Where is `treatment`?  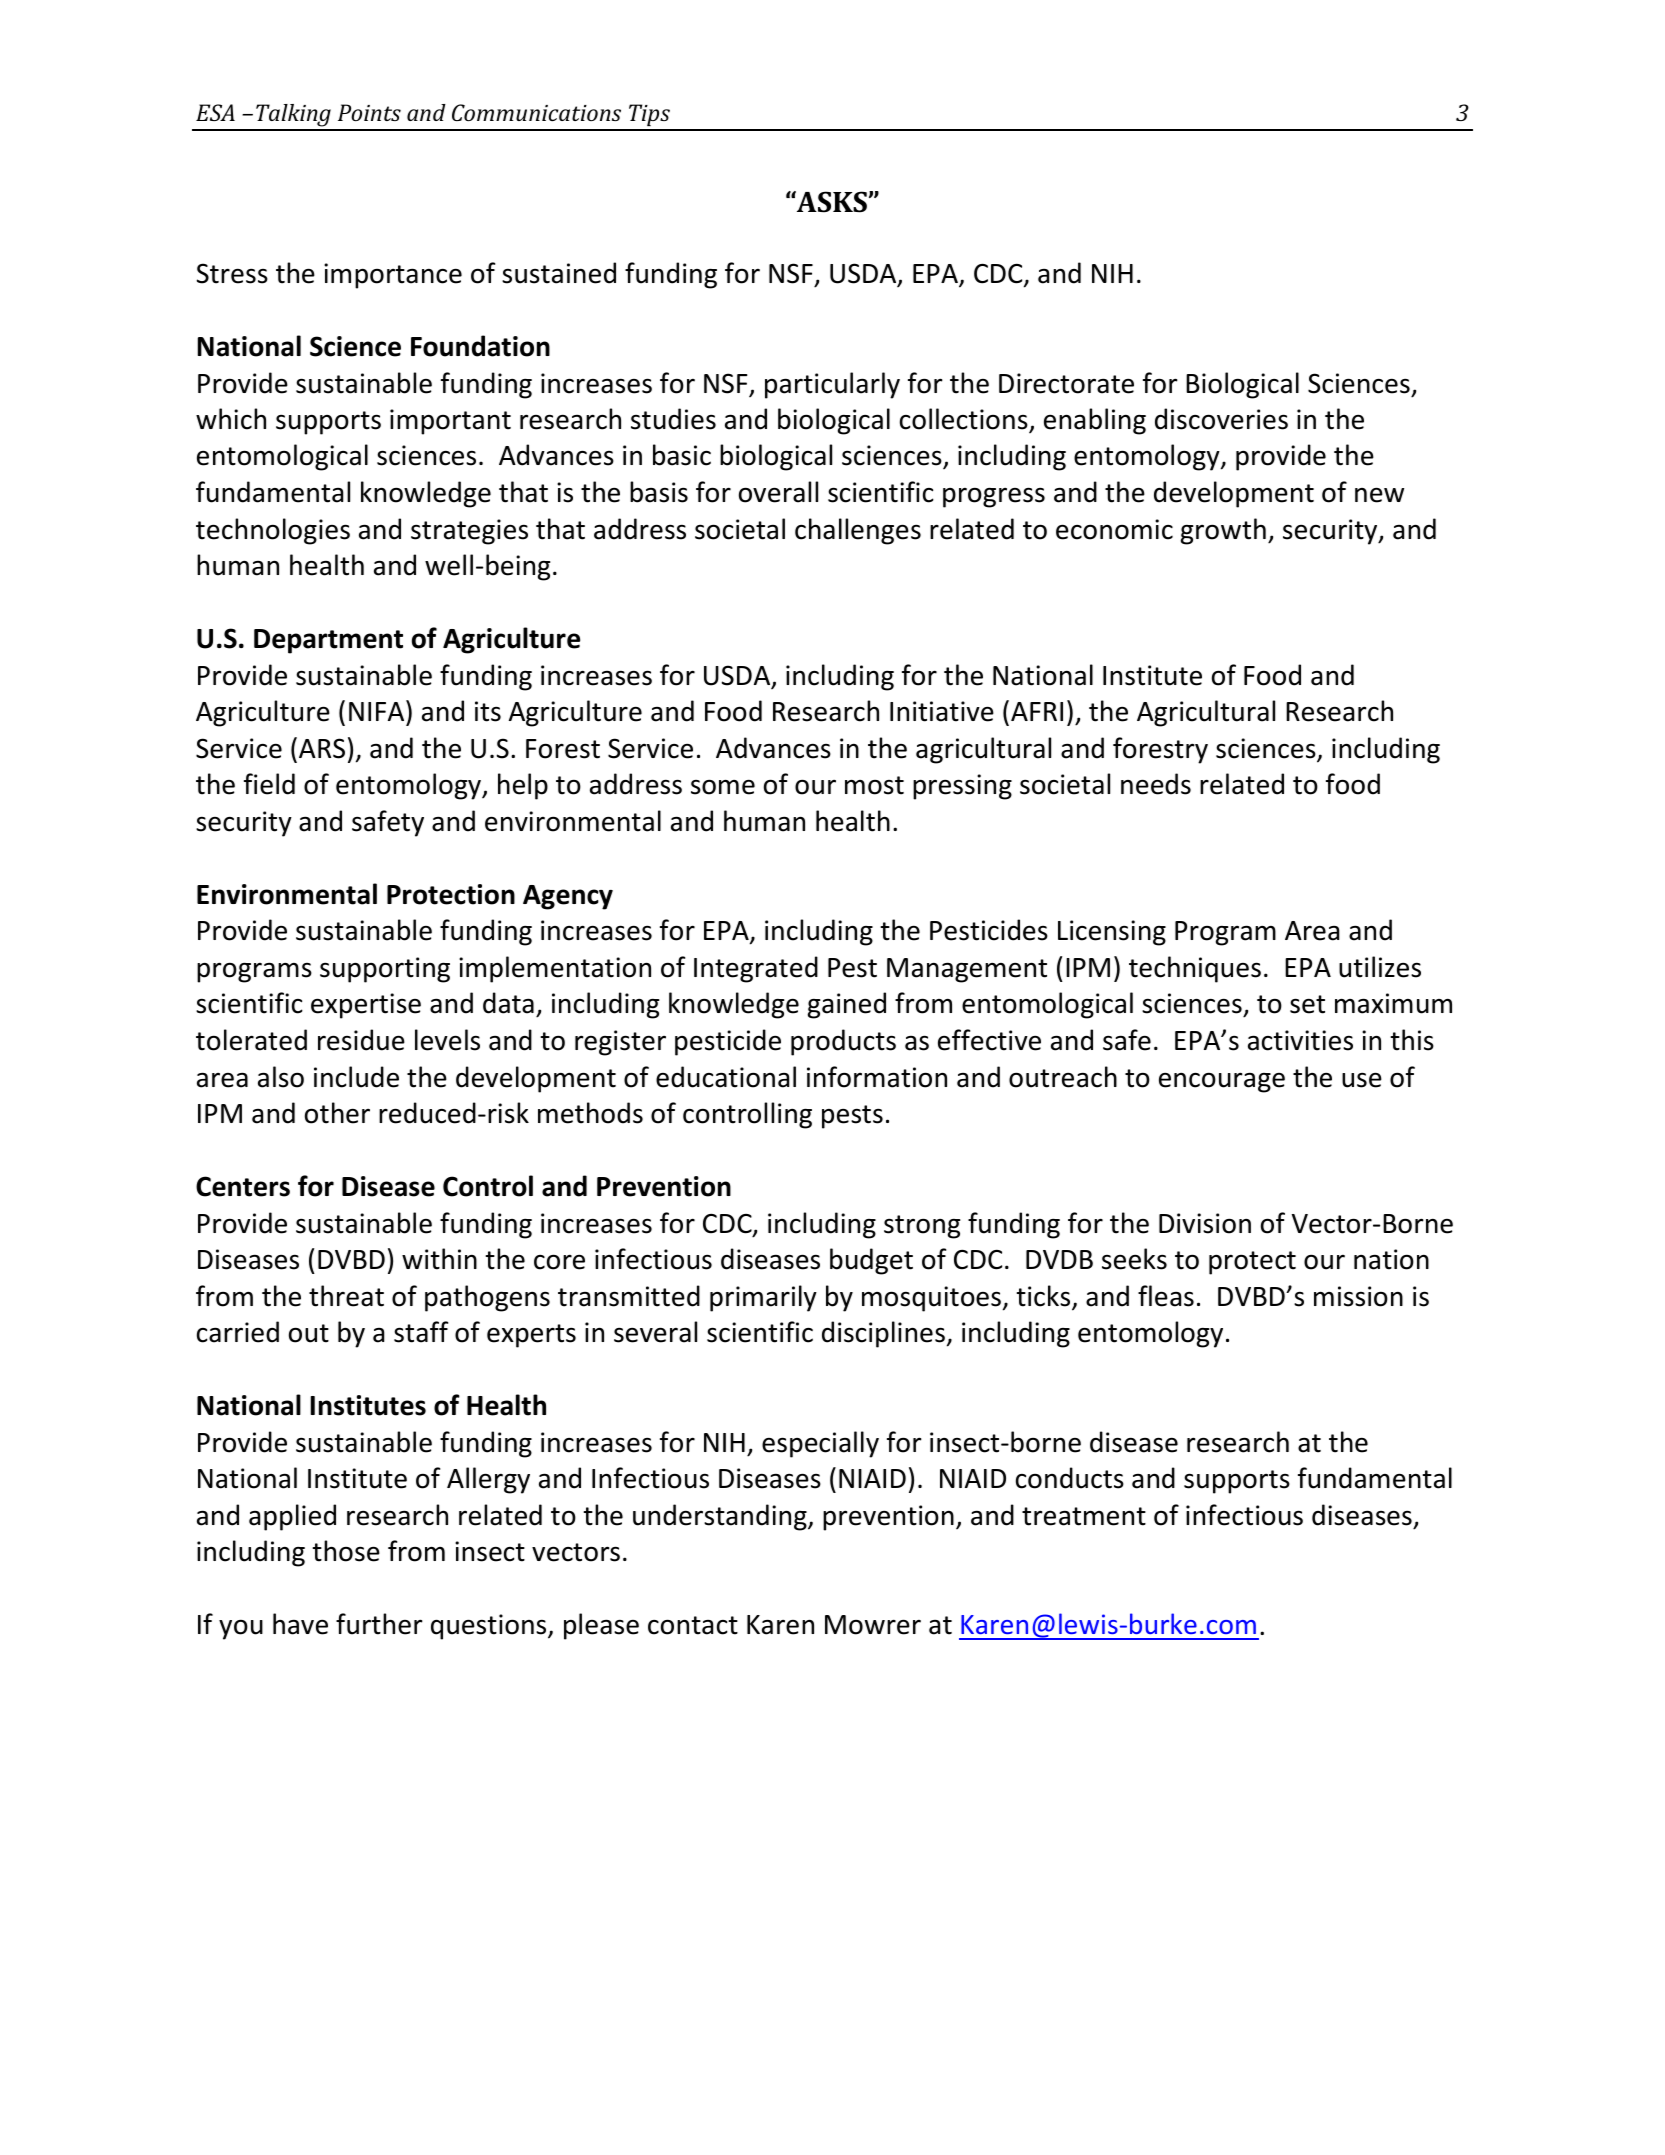 treatment is located at coordinates (1084, 1516).
